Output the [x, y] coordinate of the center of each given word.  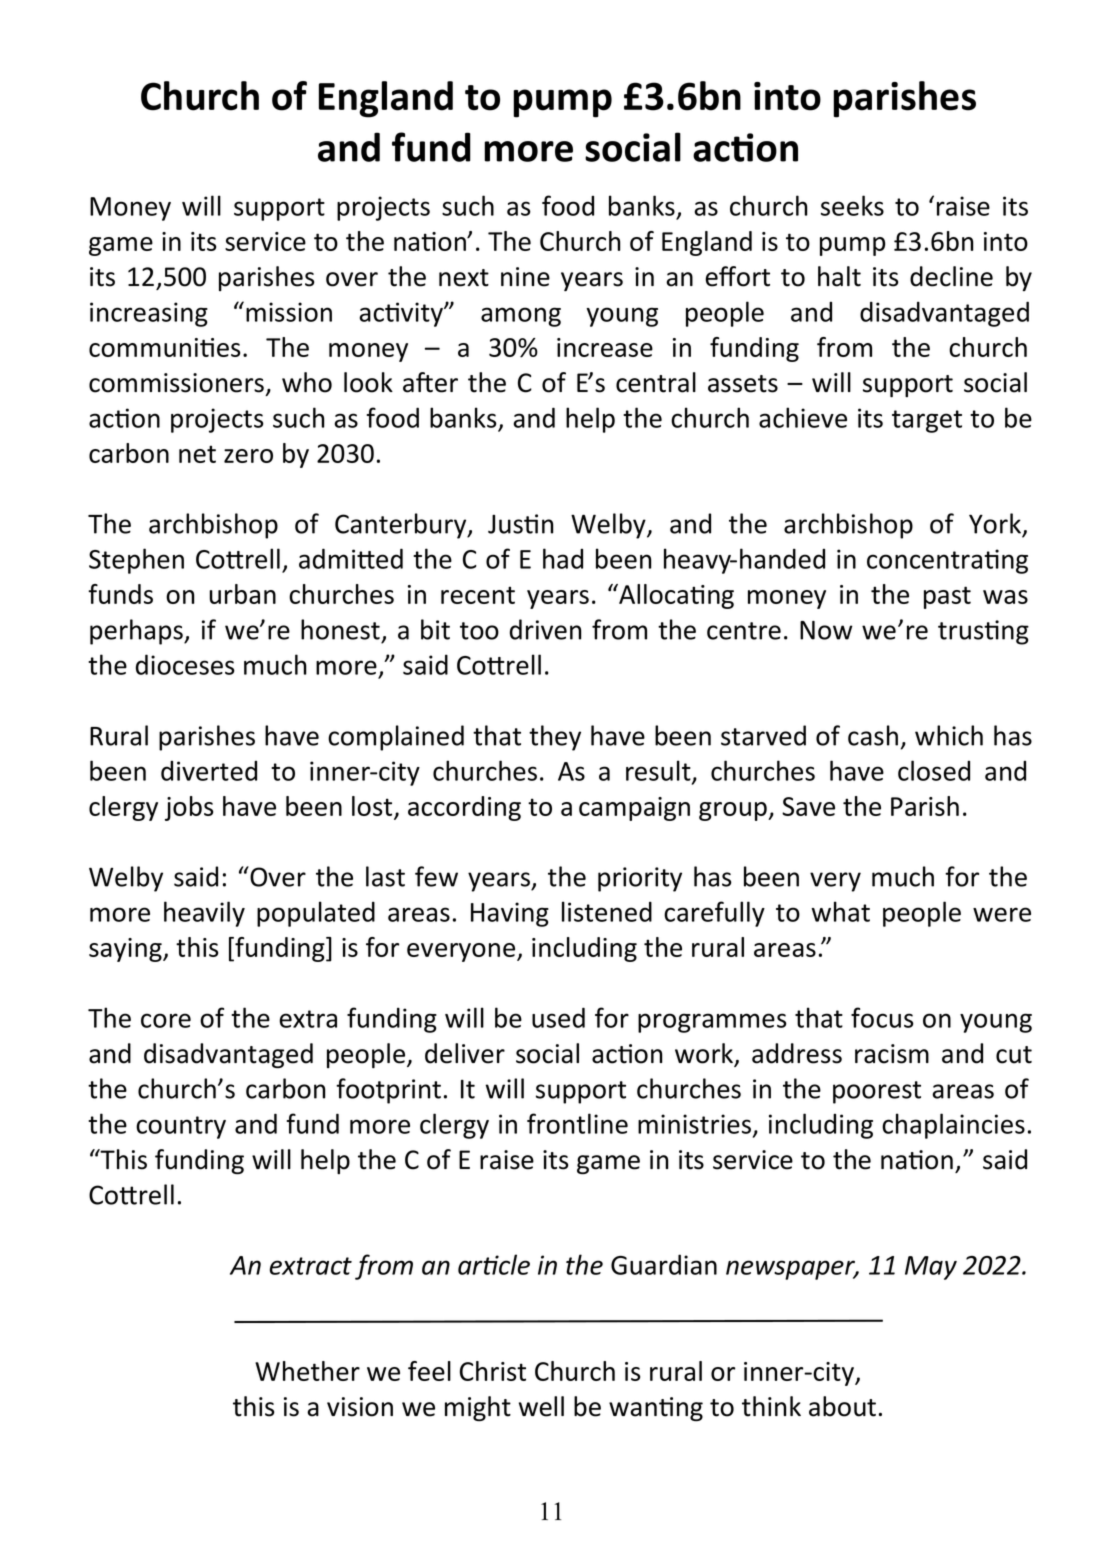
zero [248, 456]
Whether [307, 1371]
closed [934, 770]
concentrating [947, 561]
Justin [520, 524]
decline [951, 276]
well [541, 1406]
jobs [189, 808]
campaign [634, 809]
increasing [149, 314]
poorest [877, 1092]
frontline [577, 1123]
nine [525, 277]
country [181, 1127]
